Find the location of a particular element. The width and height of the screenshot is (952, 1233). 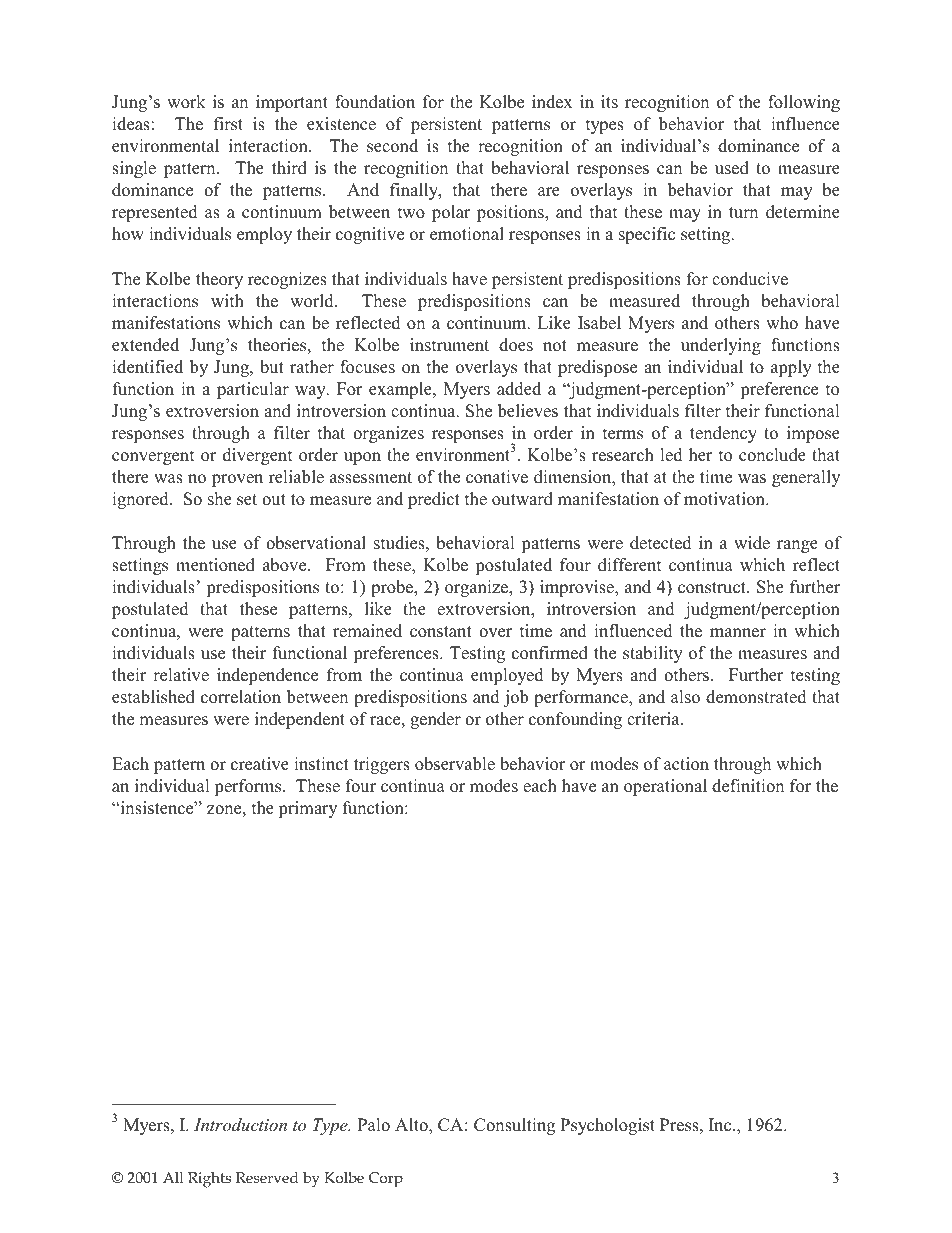

Rights is located at coordinates (209, 1180).
